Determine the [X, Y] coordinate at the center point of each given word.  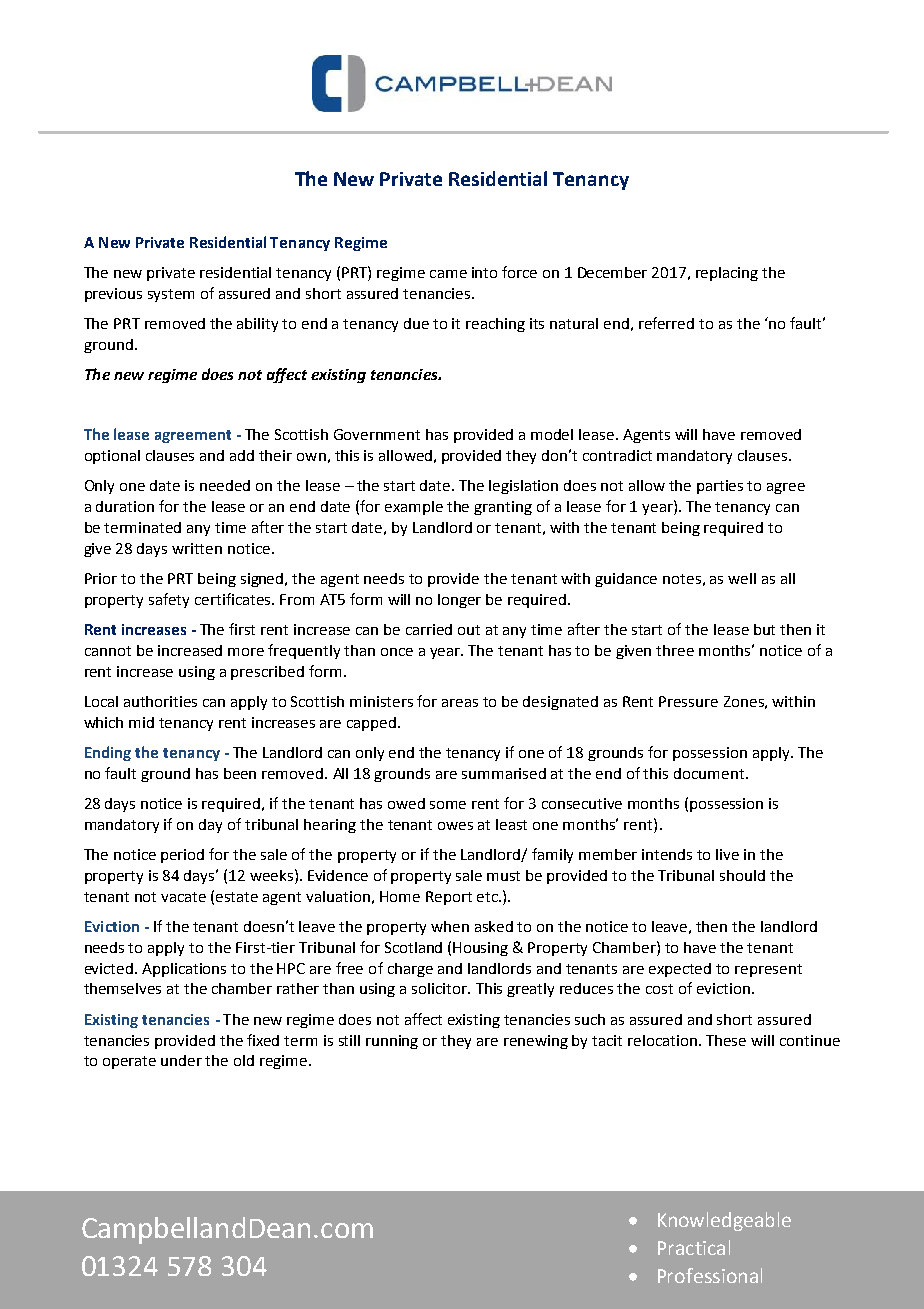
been [240, 773]
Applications [184, 970]
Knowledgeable [724, 1221]
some [448, 805]
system [171, 295]
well [742, 578]
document [710, 773]
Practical [694, 1247]
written [197, 548]
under [181, 1060]
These [726, 1040]
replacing [727, 274]
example [414, 508]
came [448, 274]
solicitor [440, 988]
